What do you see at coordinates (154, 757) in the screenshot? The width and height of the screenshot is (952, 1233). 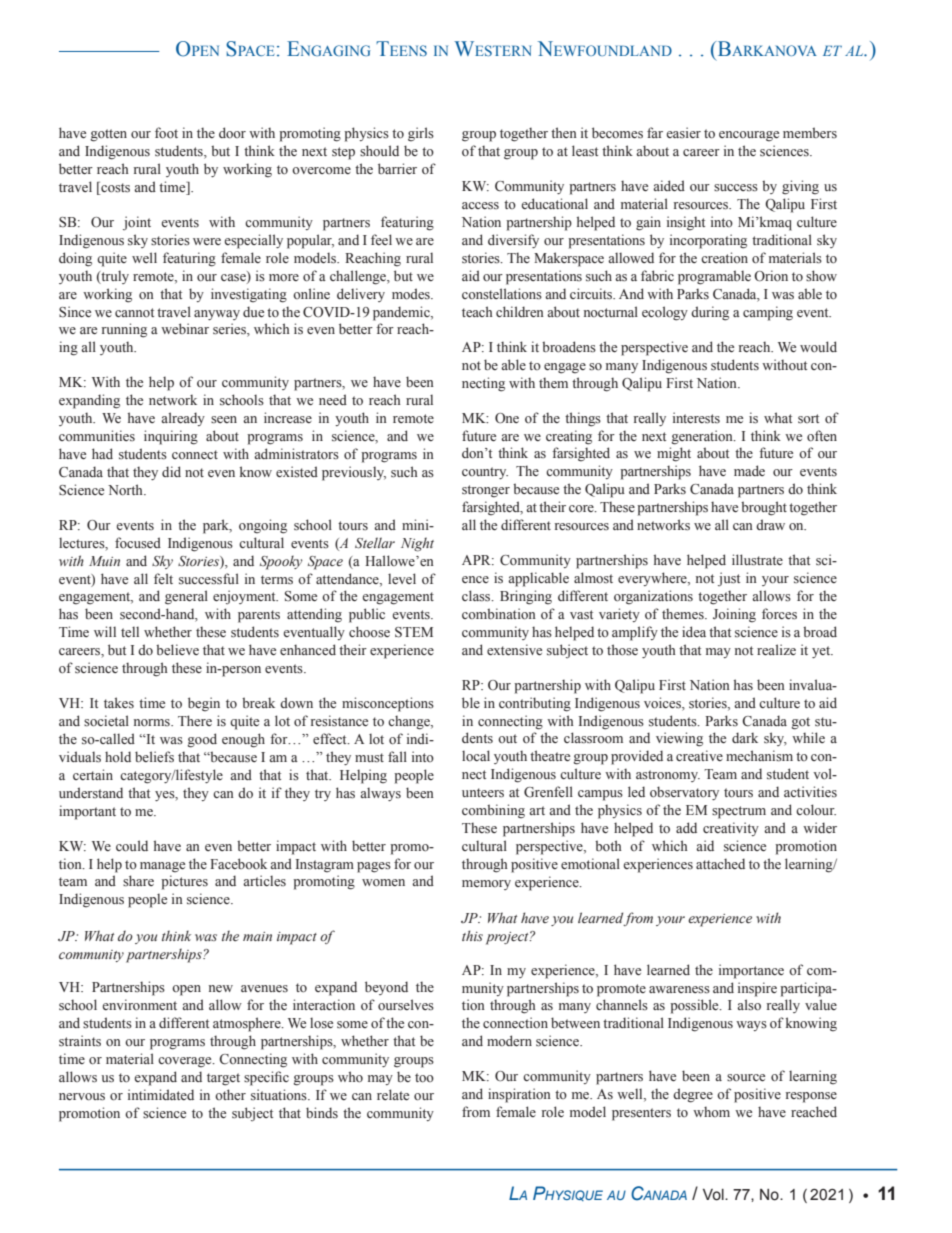 I see `beliefs` at bounding box center [154, 757].
